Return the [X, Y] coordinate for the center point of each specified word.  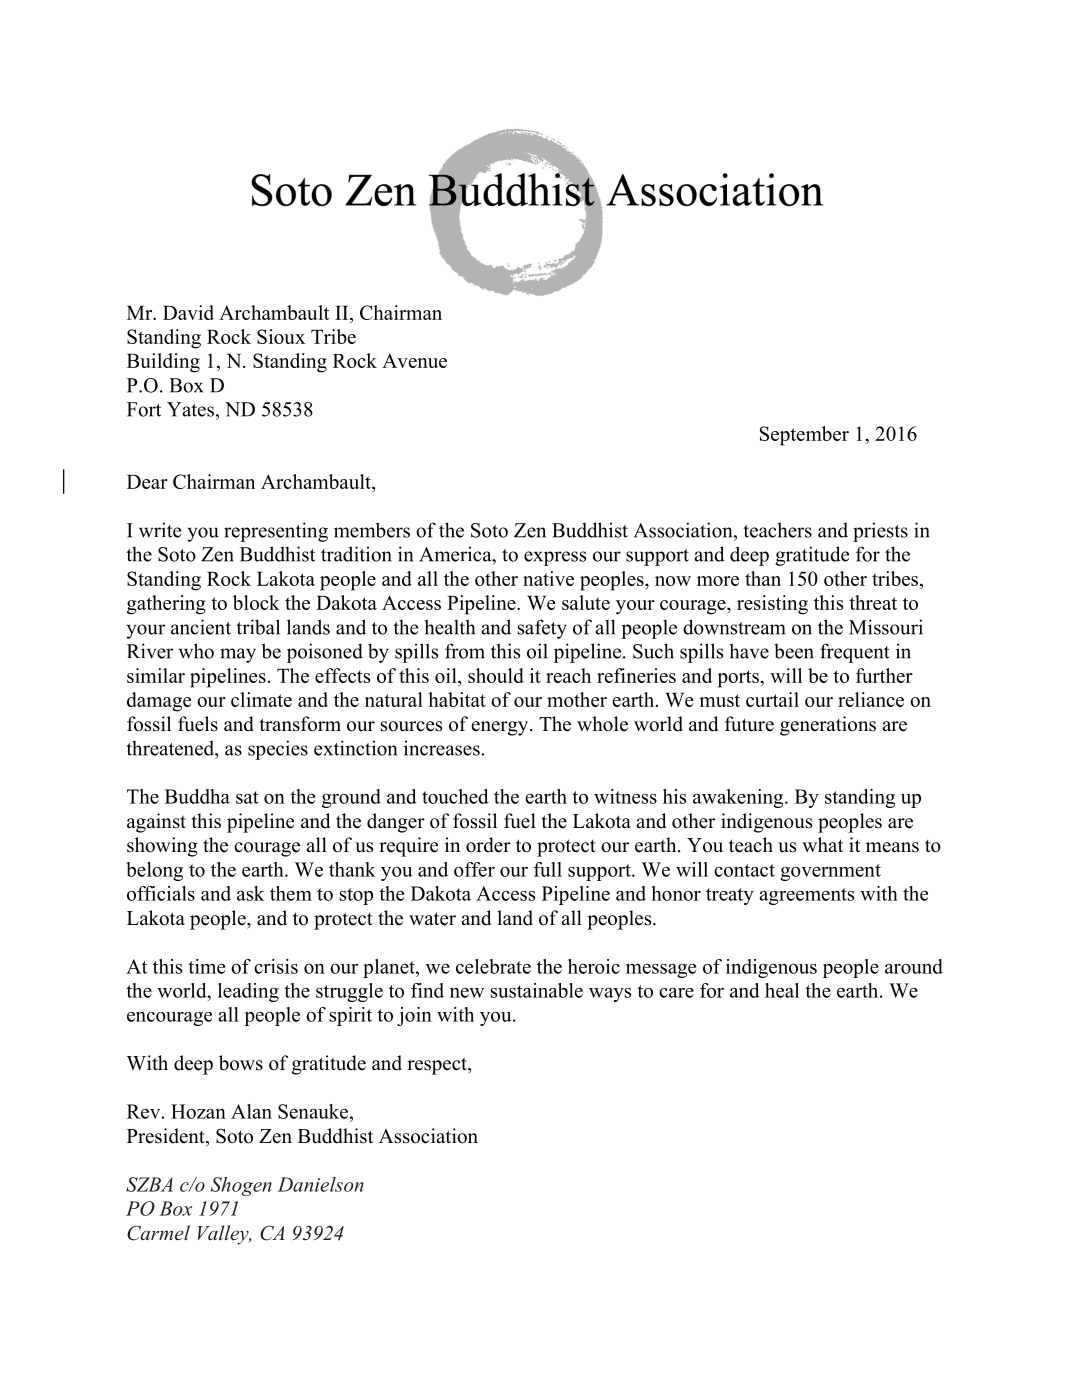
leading [248, 992]
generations [828, 726]
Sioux [281, 336]
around [914, 966]
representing [276, 532]
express [555, 558]
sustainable [537, 990]
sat [247, 797]
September [804, 436]
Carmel [158, 1233]
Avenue [414, 360]
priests [880, 532]
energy [501, 728]
